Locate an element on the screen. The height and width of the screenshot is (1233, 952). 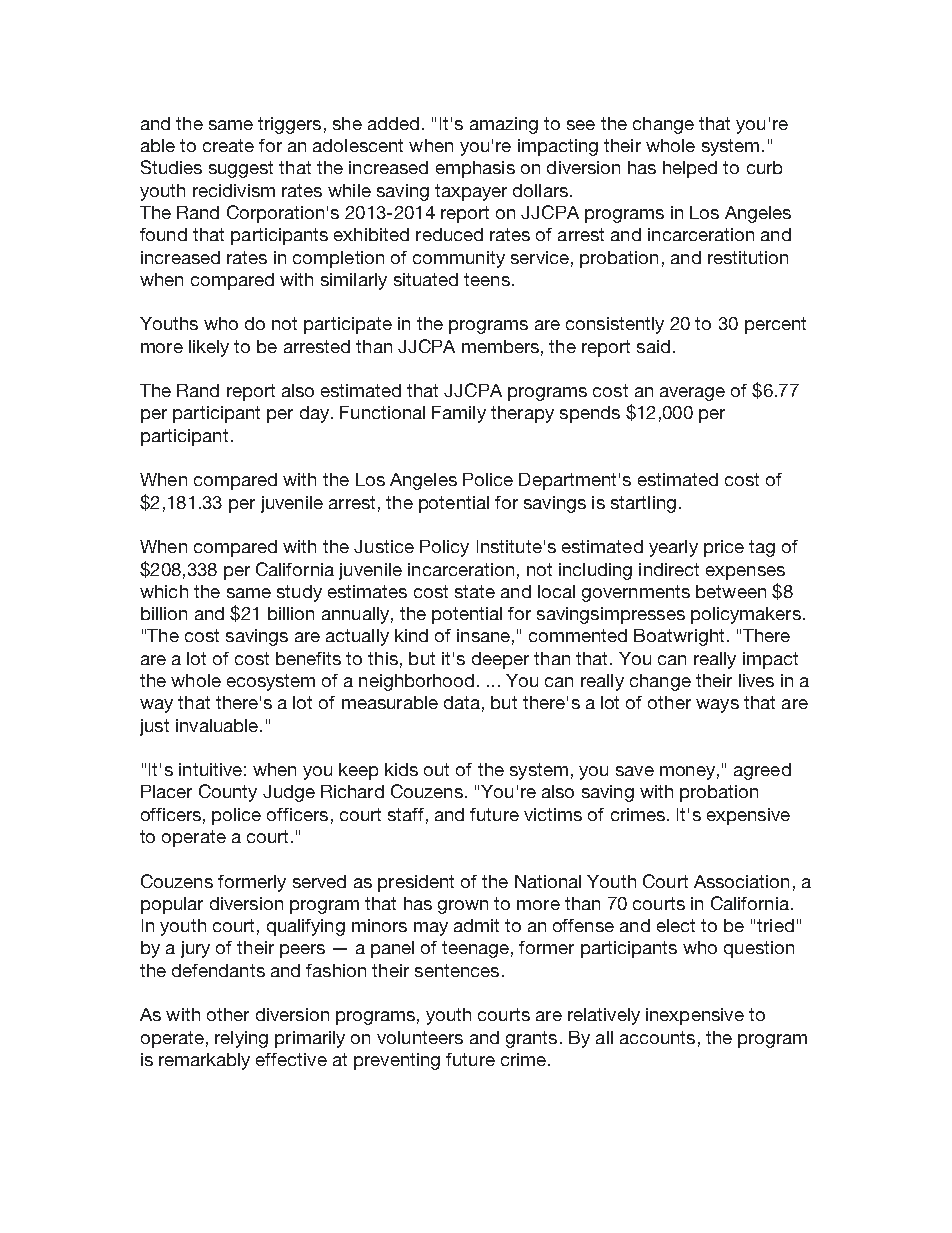
accounts is located at coordinates (657, 1037).
